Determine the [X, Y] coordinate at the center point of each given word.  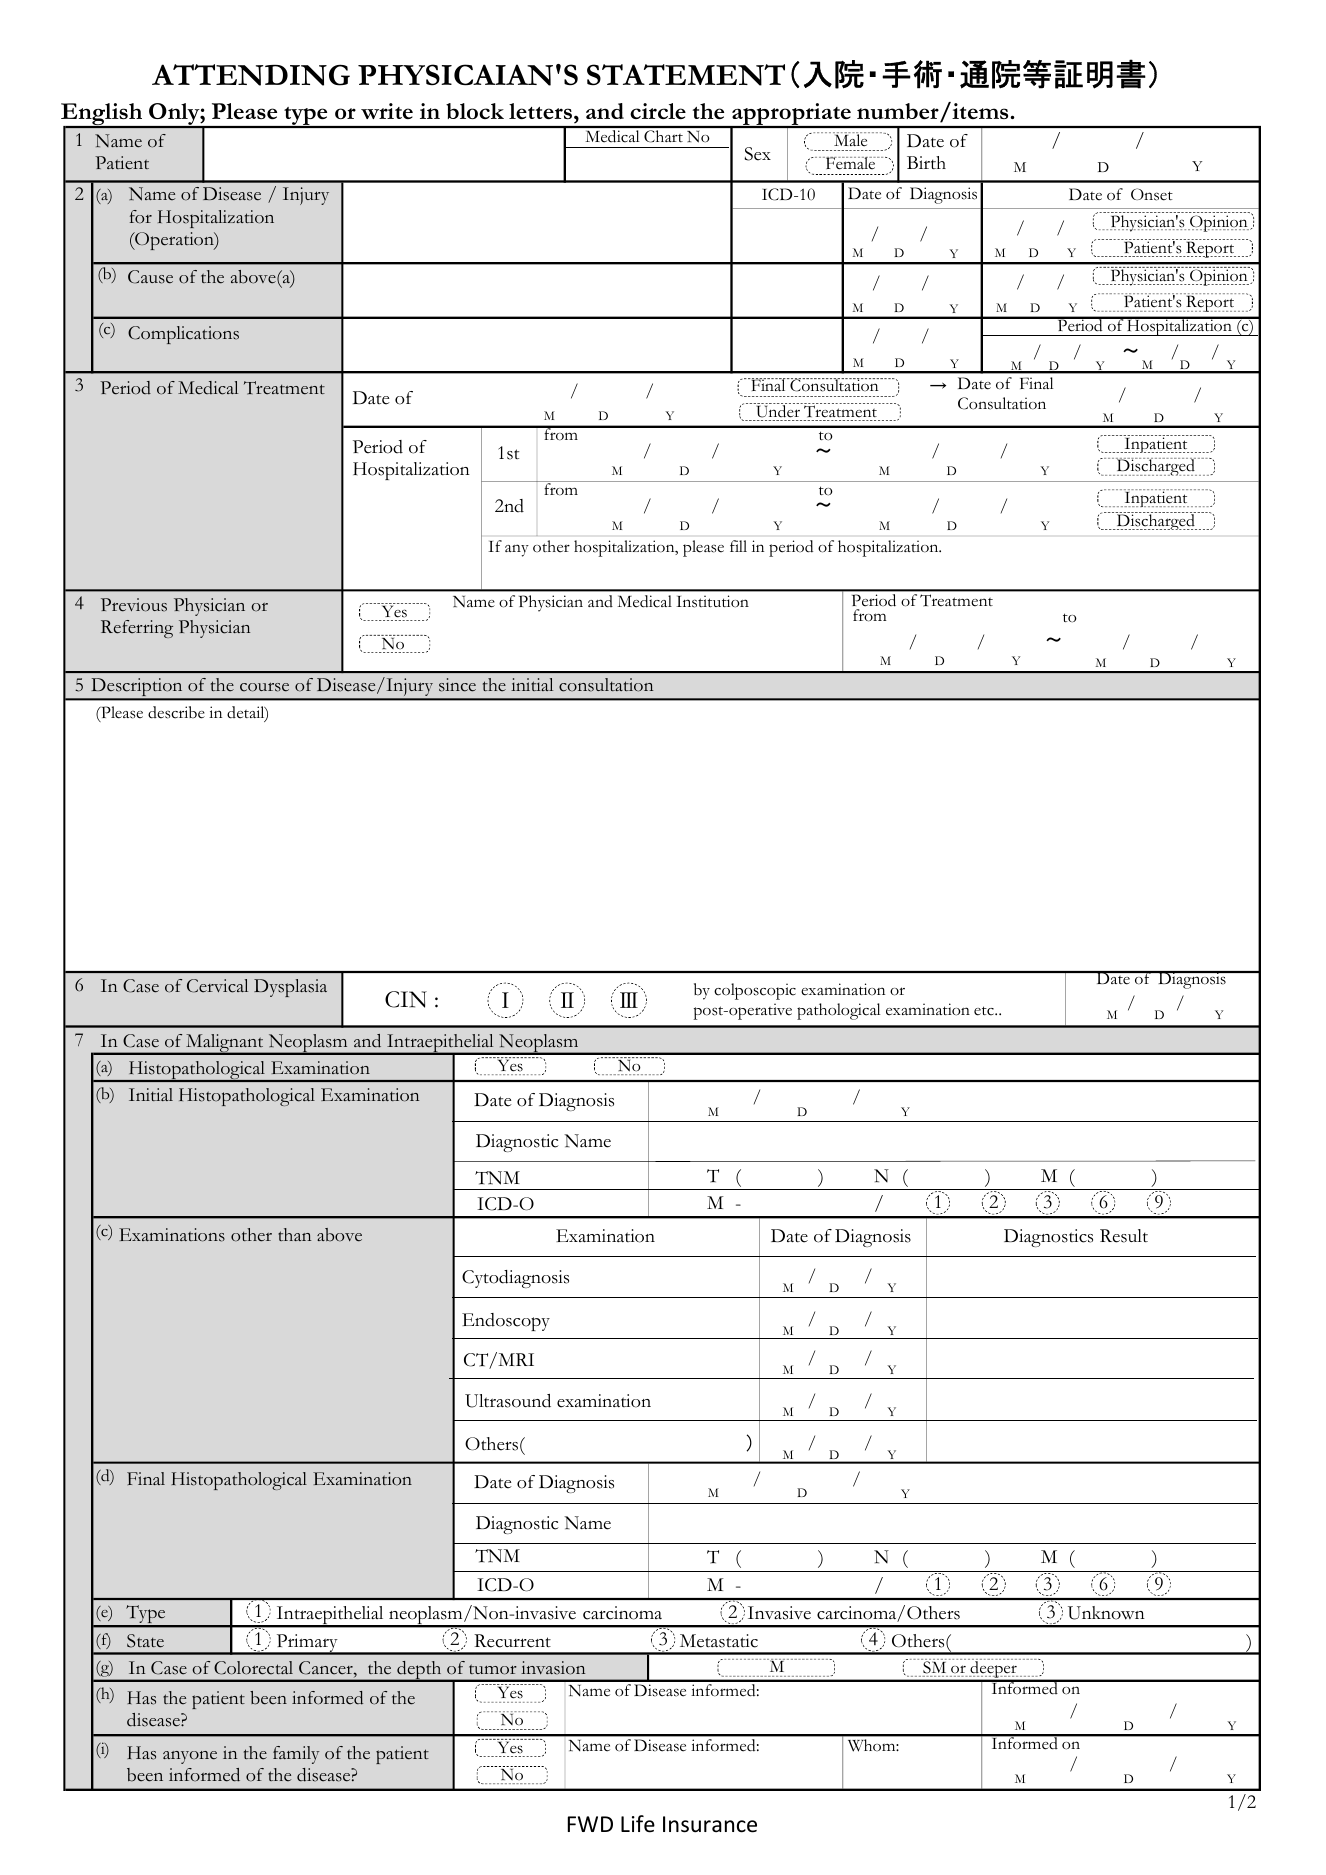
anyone [190, 1757]
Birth [926, 162]
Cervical [217, 986]
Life [638, 1824]
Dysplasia [290, 988]
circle [658, 111]
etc [985, 1011]
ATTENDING [251, 75]
